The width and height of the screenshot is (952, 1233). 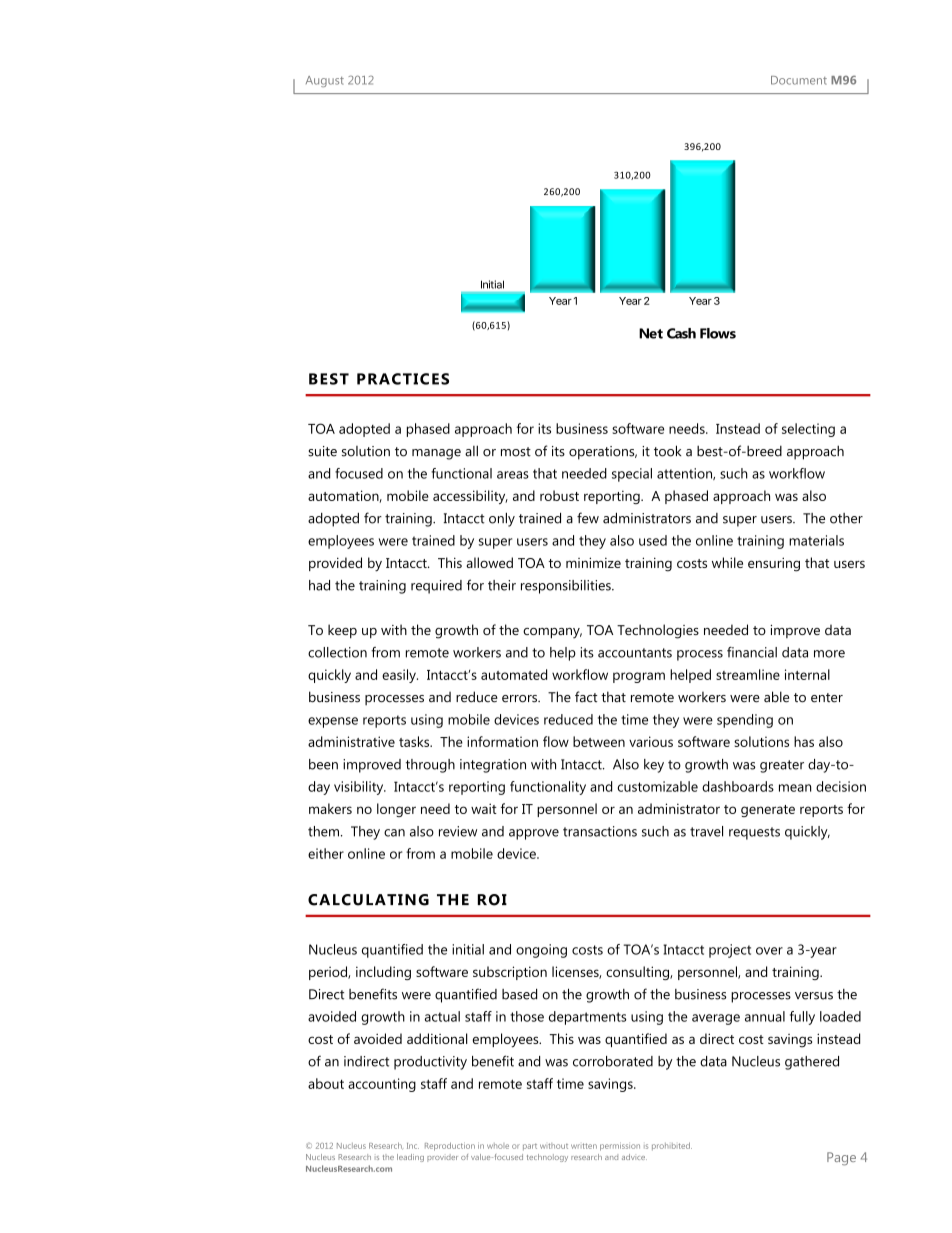 What do you see at coordinates (382, 1085) in the screenshot?
I see `accounting` at bounding box center [382, 1085].
